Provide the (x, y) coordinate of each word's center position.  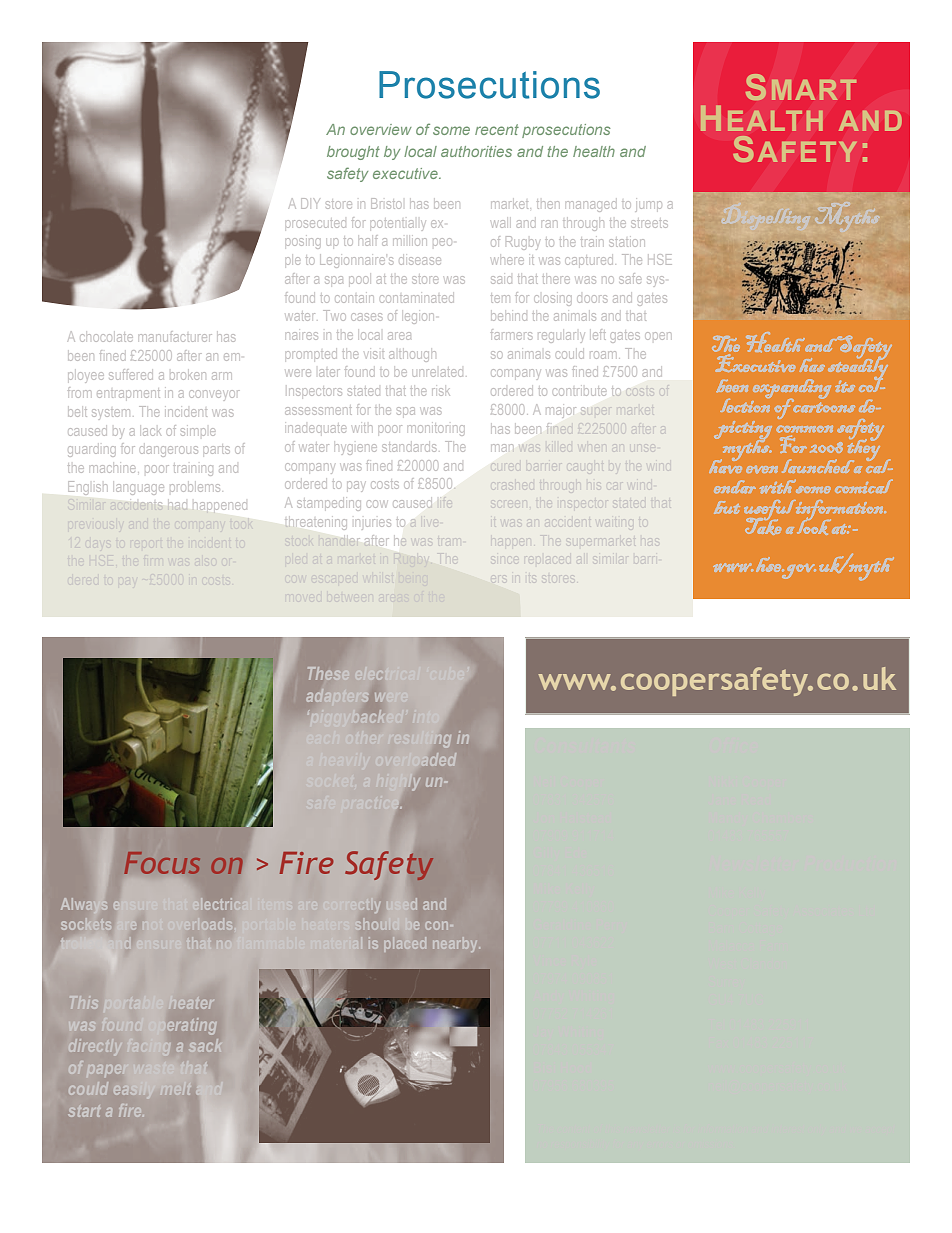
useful (770, 511)
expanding (792, 390)
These (328, 673)
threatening (316, 524)
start (84, 1111)
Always (84, 905)
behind (509, 317)
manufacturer (176, 336)
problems (195, 488)
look (814, 526)
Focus (162, 863)
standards (409, 448)
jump (650, 205)
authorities (476, 151)
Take (763, 525)
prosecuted (316, 224)
